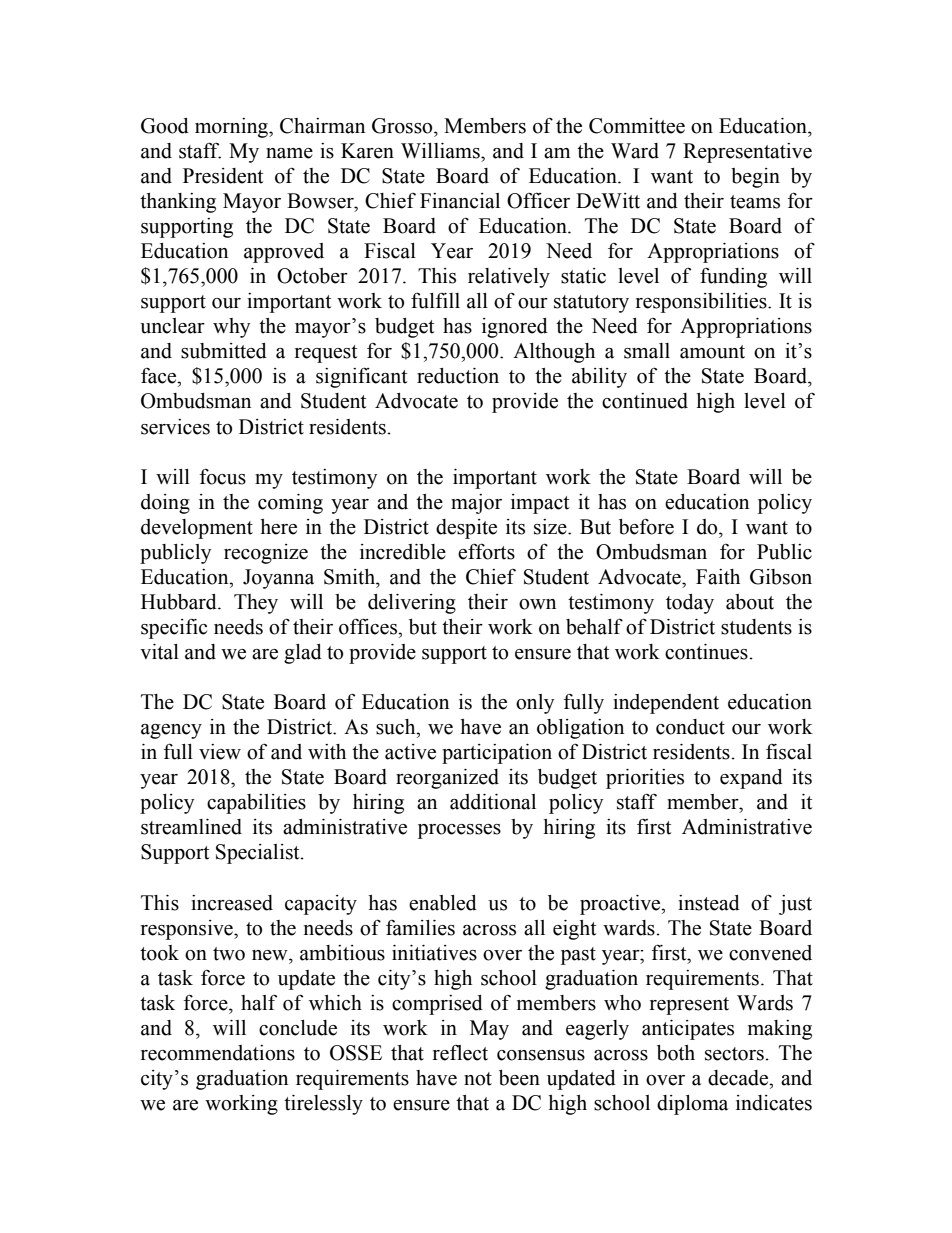 Image resolution: width=952 pixels, height=1233 pixels. What do you see at coordinates (478, 1079) in the screenshot?
I see `not` at bounding box center [478, 1079].
